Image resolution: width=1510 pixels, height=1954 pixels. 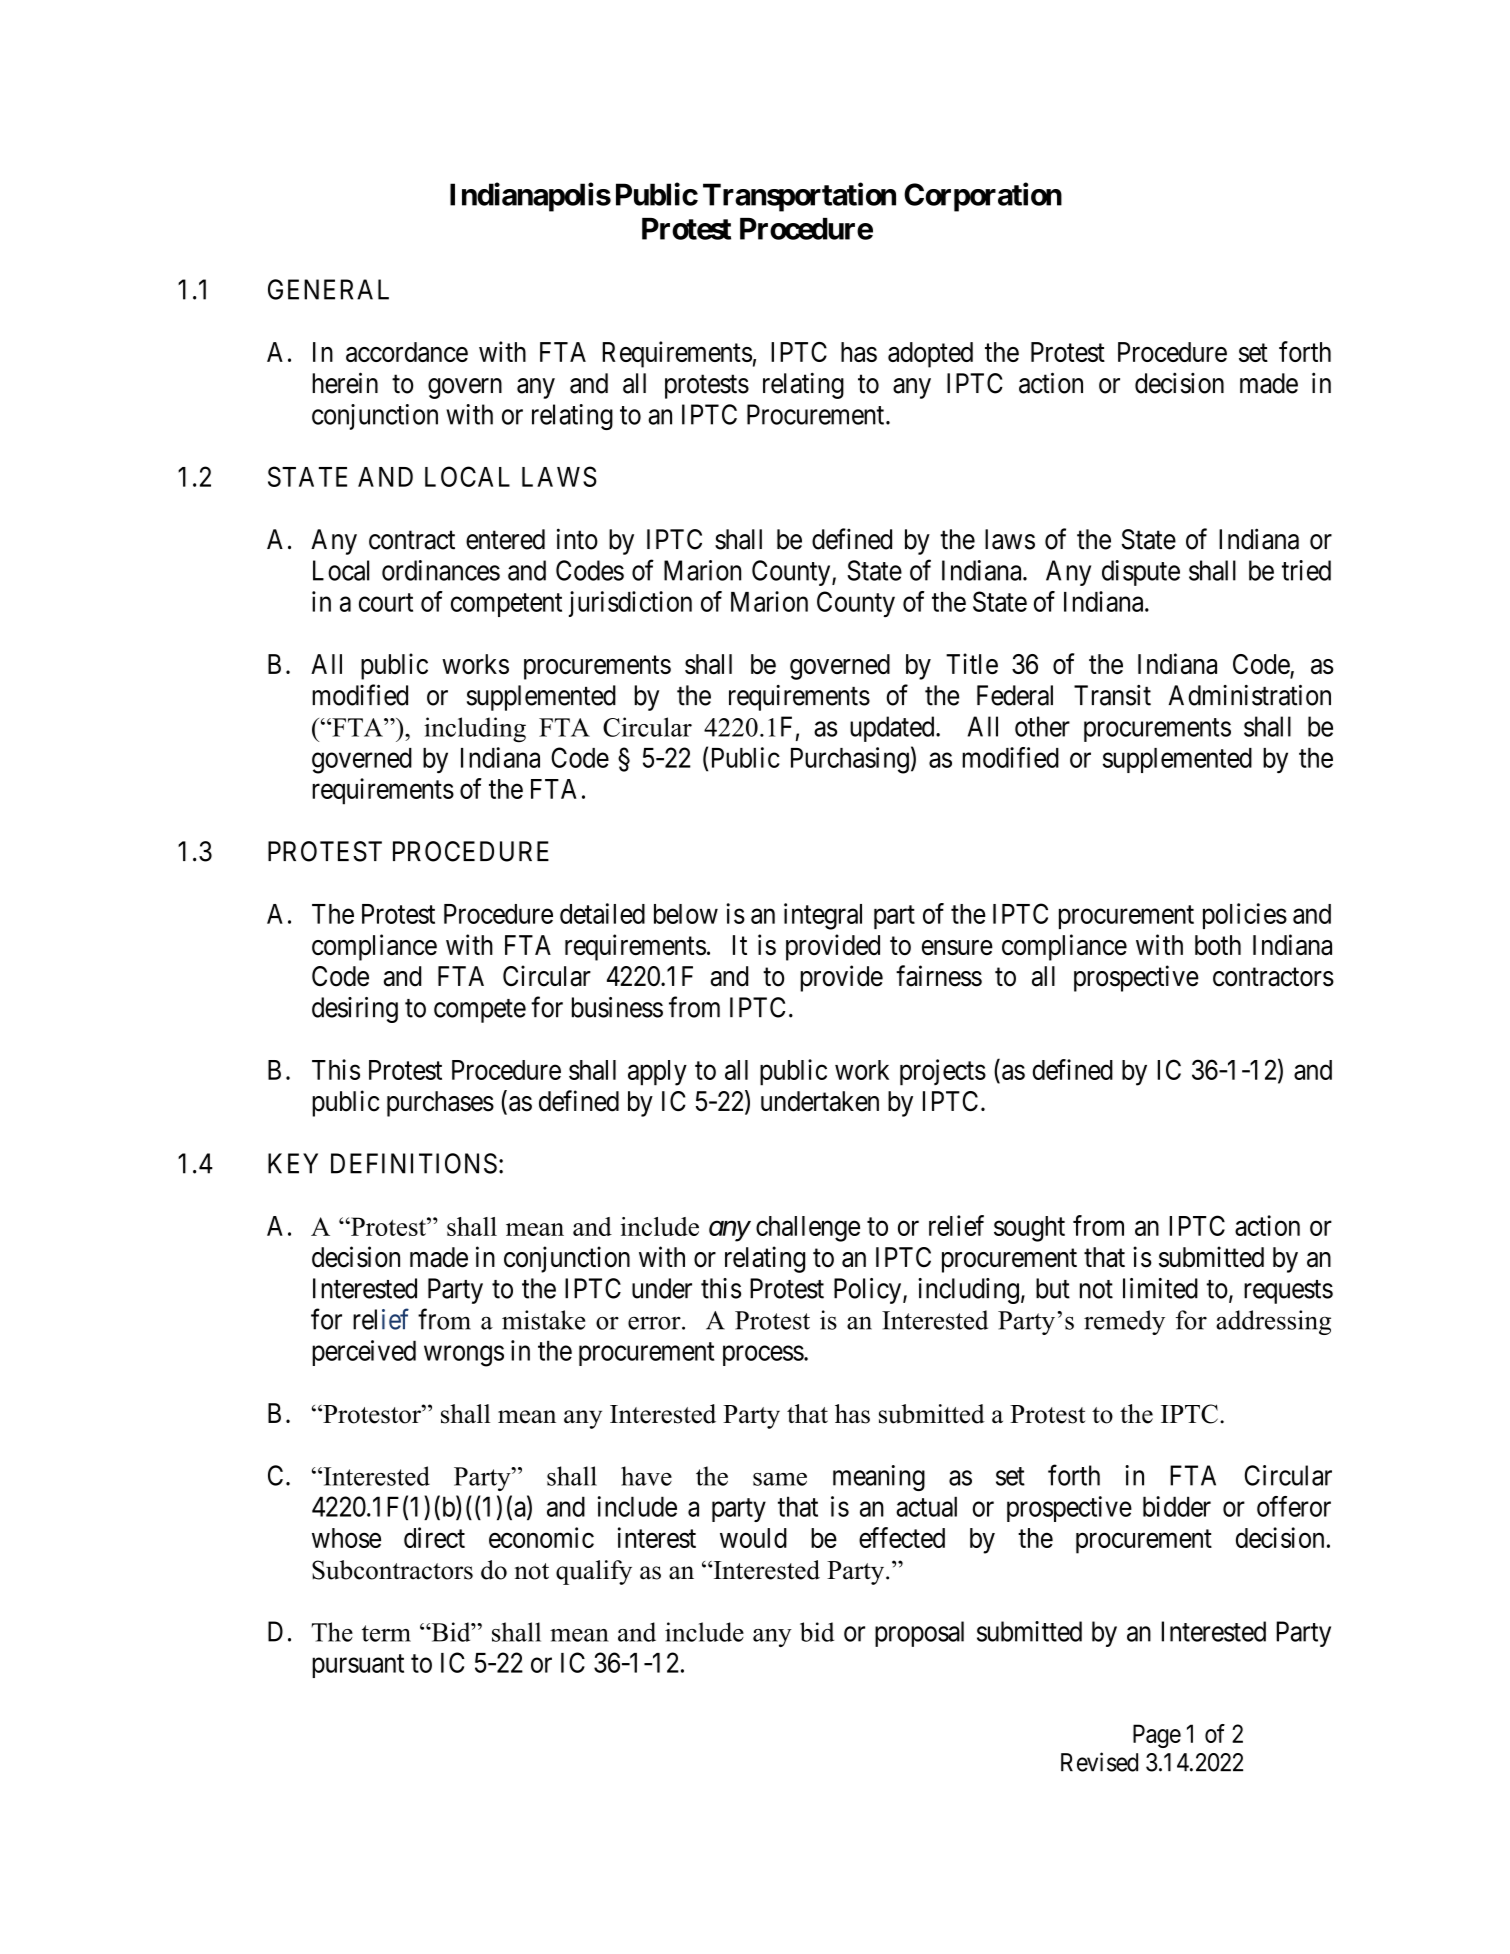 What do you see at coordinates (630, 604) in the screenshot?
I see `jurisdiction` at bounding box center [630, 604].
